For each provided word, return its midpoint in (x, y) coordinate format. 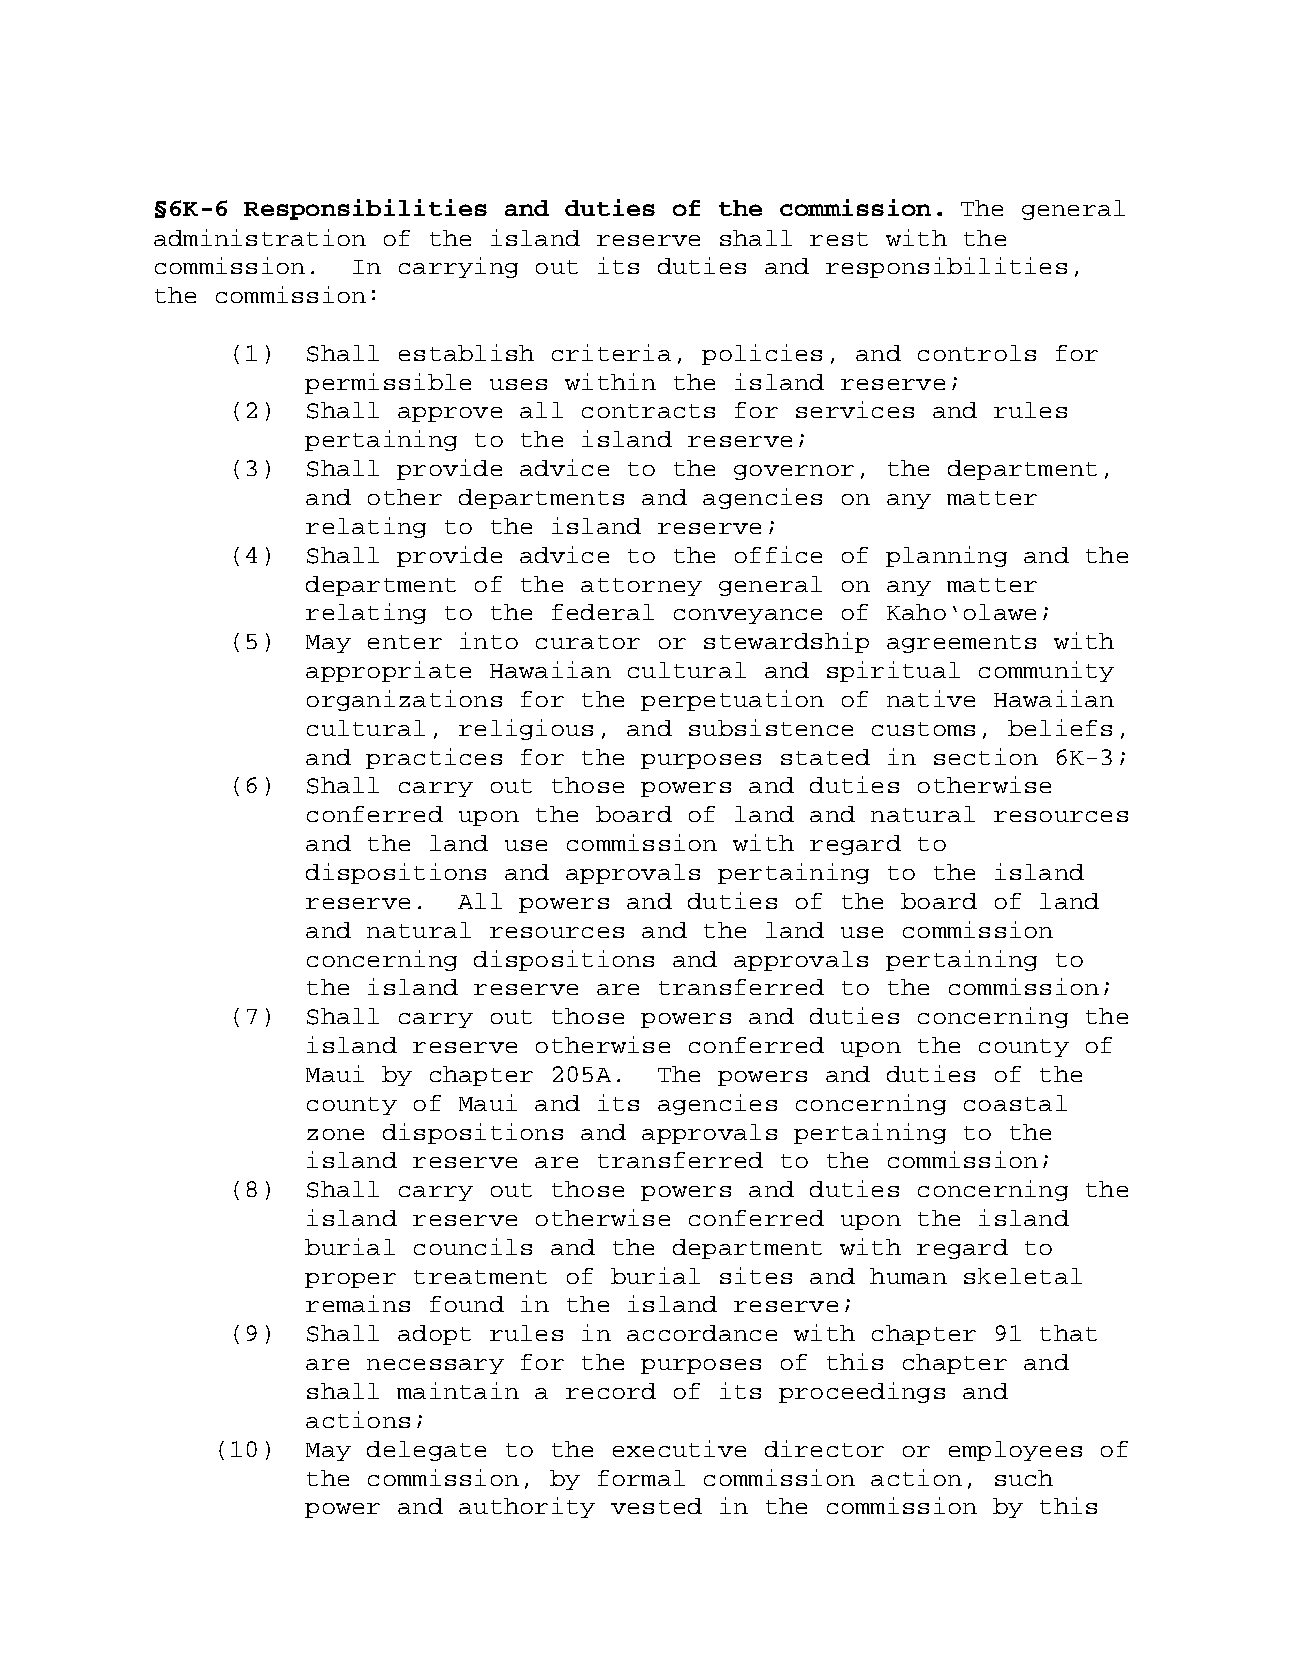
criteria (611, 352)
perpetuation (732, 700)
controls (977, 353)
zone (335, 1134)
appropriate (388, 671)
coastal (1015, 1103)
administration (260, 237)
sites (756, 1275)
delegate (426, 1451)
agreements (961, 644)
